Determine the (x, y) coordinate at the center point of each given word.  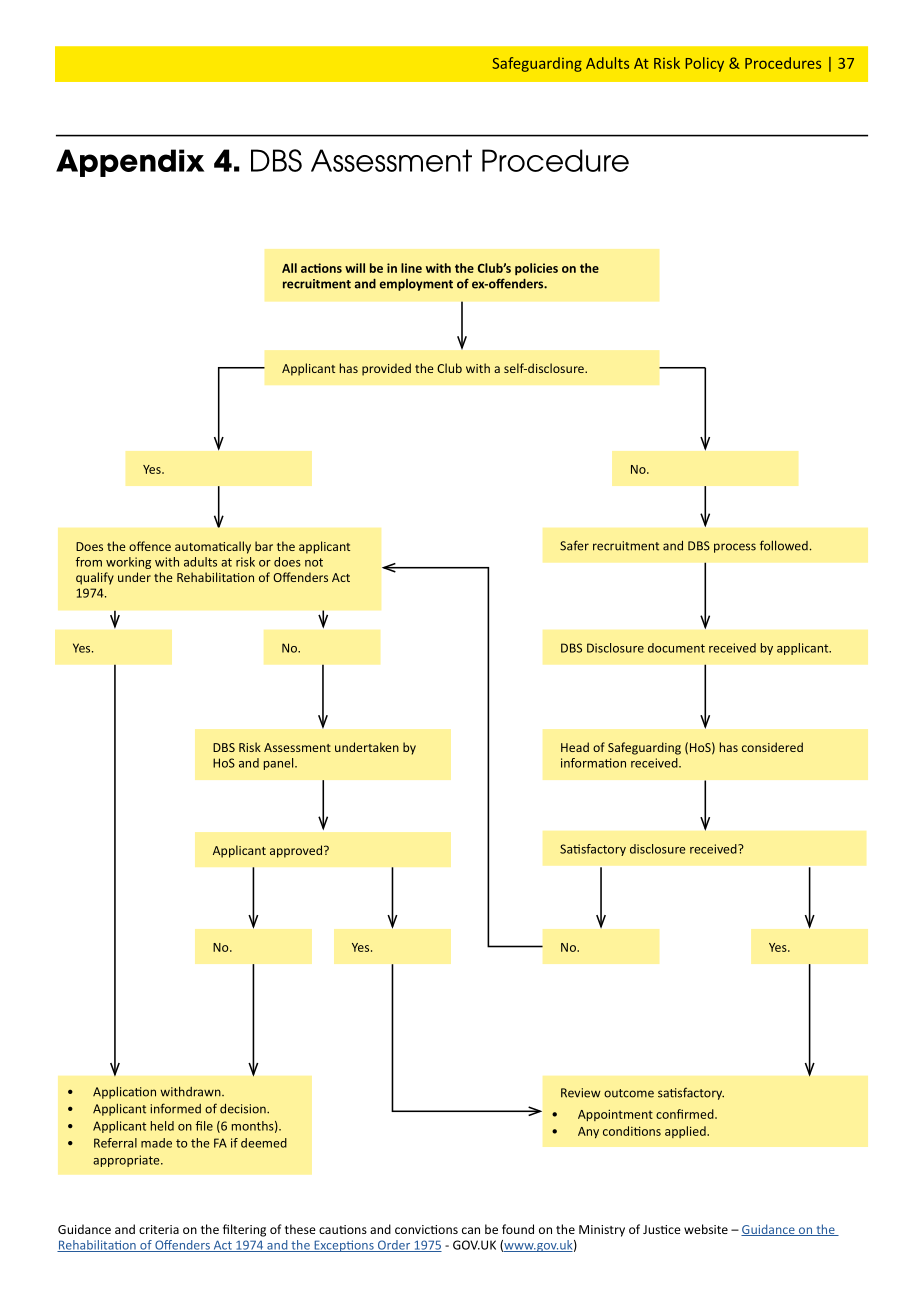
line (411, 268)
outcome (629, 1093)
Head (575, 747)
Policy (704, 64)
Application (124, 1093)
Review (580, 1093)
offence (150, 546)
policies (536, 269)
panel (280, 764)
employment (416, 285)
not (314, 562)
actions (321, 268)
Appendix (130, 163)
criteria (159, 1229)
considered (772, 747)
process (735, 548)
